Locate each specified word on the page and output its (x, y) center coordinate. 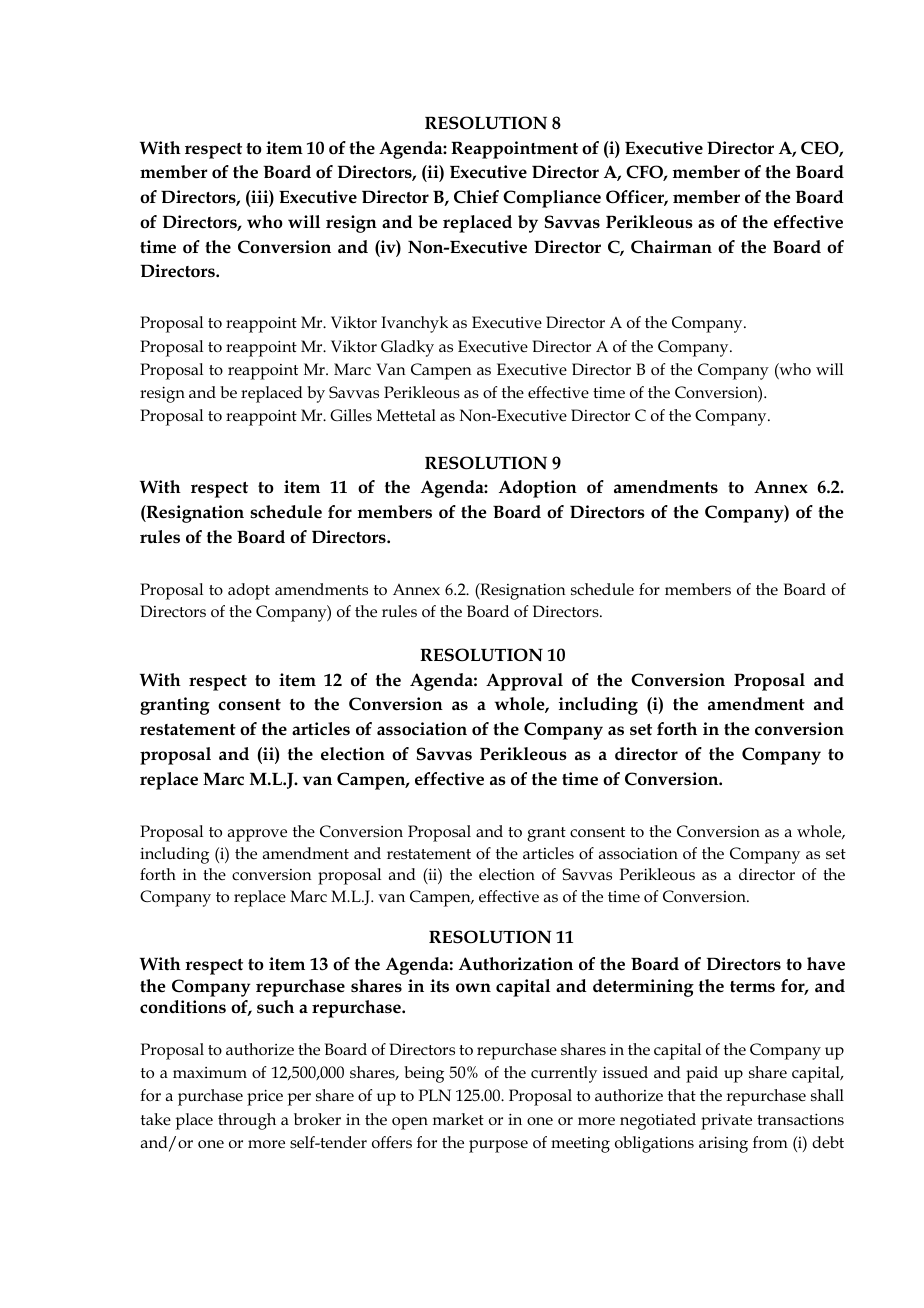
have (826, 964)
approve (257, 835)
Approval (524, 682)
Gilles (351, 415)
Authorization (516, 964)
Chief (476, 197)
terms (752, 987)
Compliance (552, 199)
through (247, 1121)
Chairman (671, 247)
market (458, 1119)
